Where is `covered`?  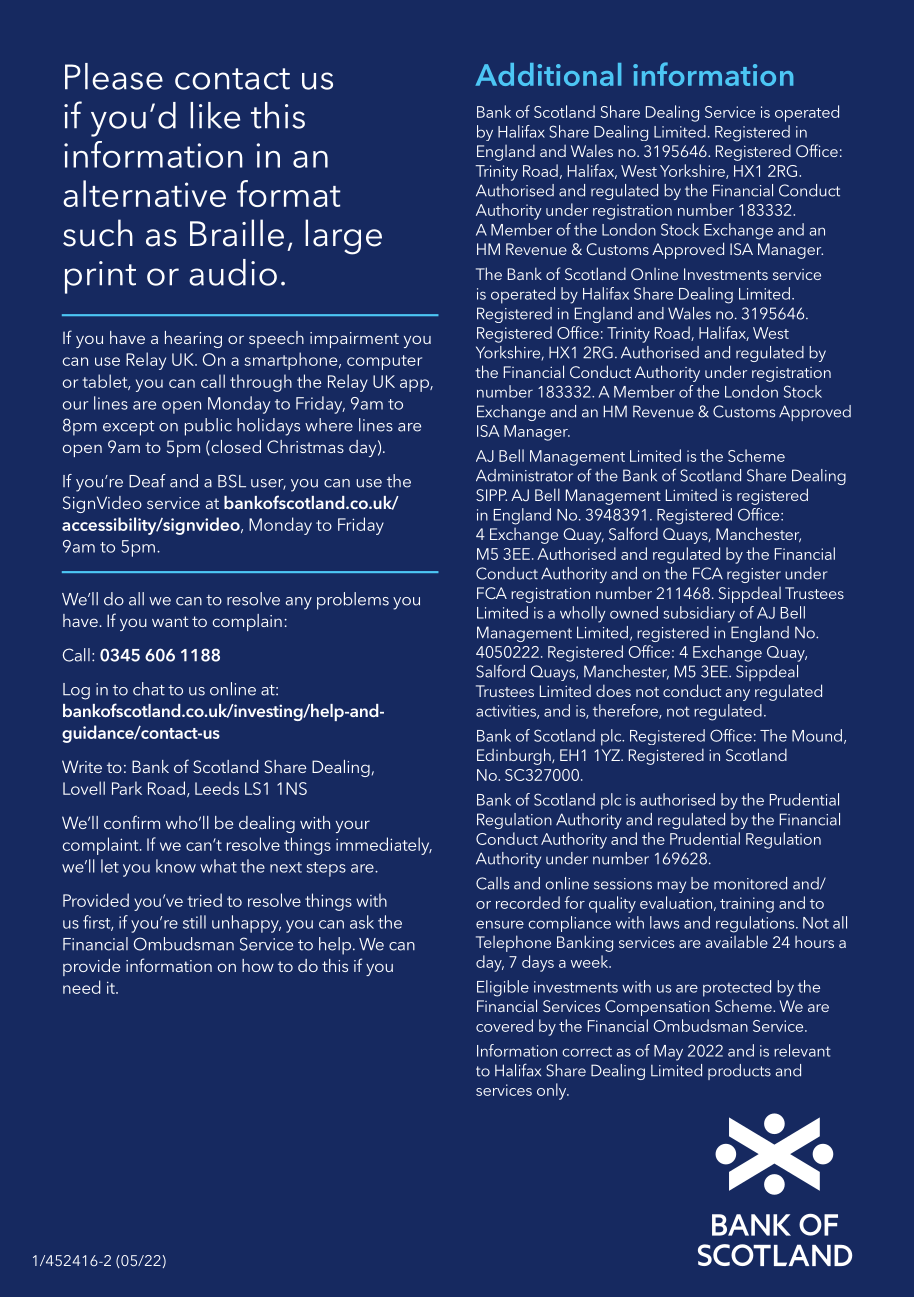 covered is located at coordinates (504, 1025).
